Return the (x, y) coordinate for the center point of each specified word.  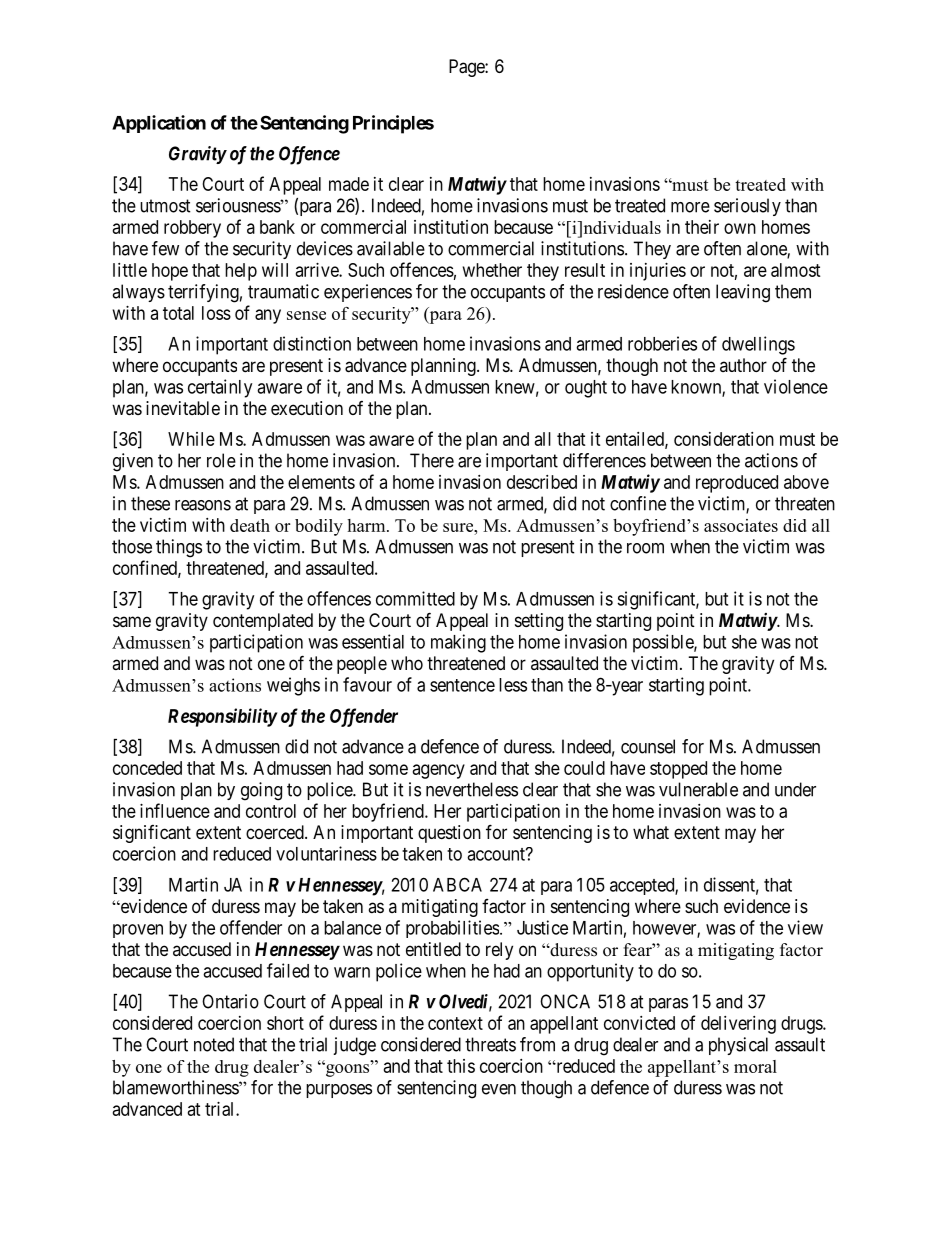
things (179, 548)
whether (492, 270)
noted (214, 1044)
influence (175, 810)
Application (159, 124)
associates (741, 525)
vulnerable (698, 789)
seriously (747, 207)
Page (467, 68)
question (449, 834)
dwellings (758, 345)
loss (216, 313)
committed (415, 598)
